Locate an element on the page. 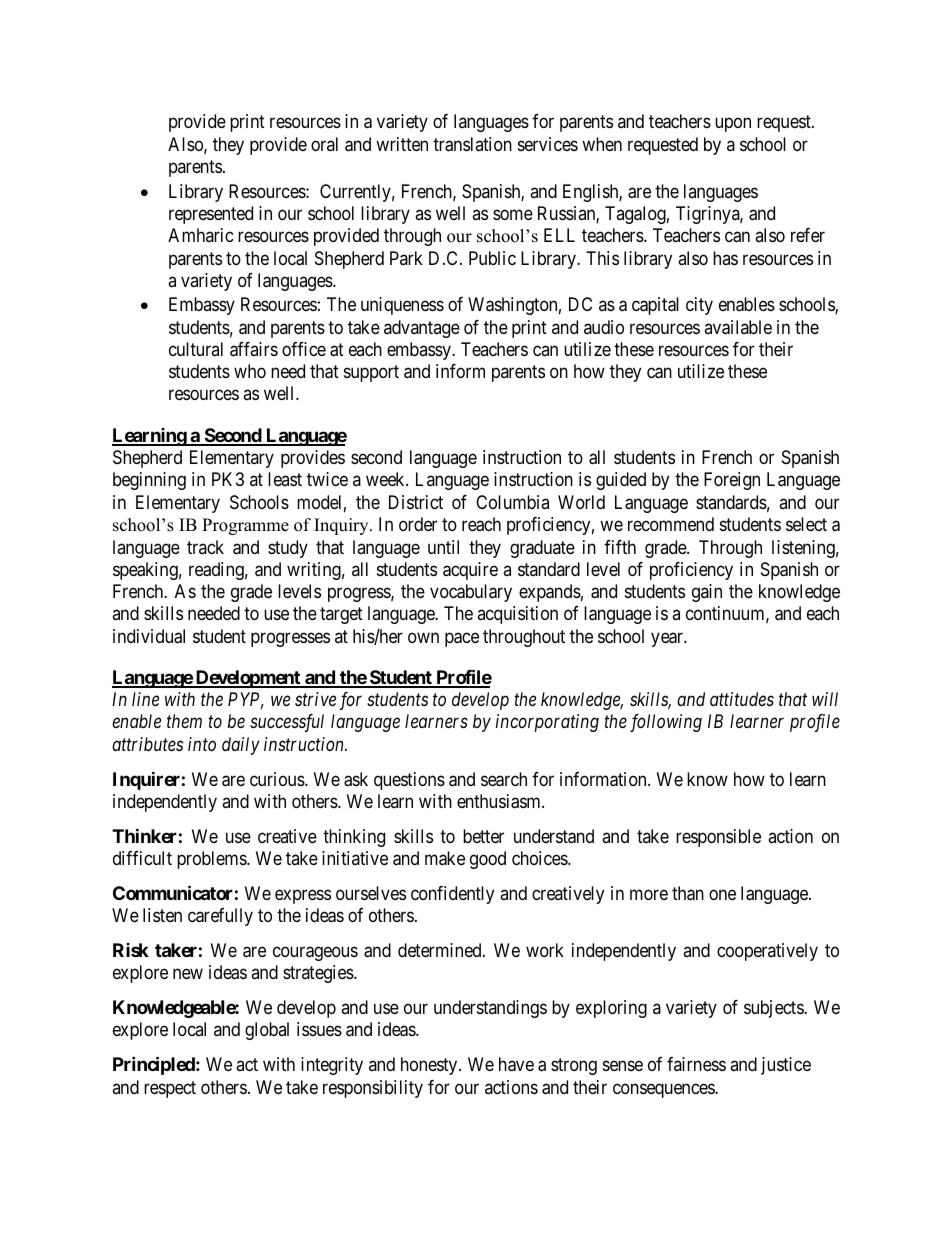 Image resolution: width=952 pixels, height=1233 pixels. represented is located at coordinates (211, 215).
